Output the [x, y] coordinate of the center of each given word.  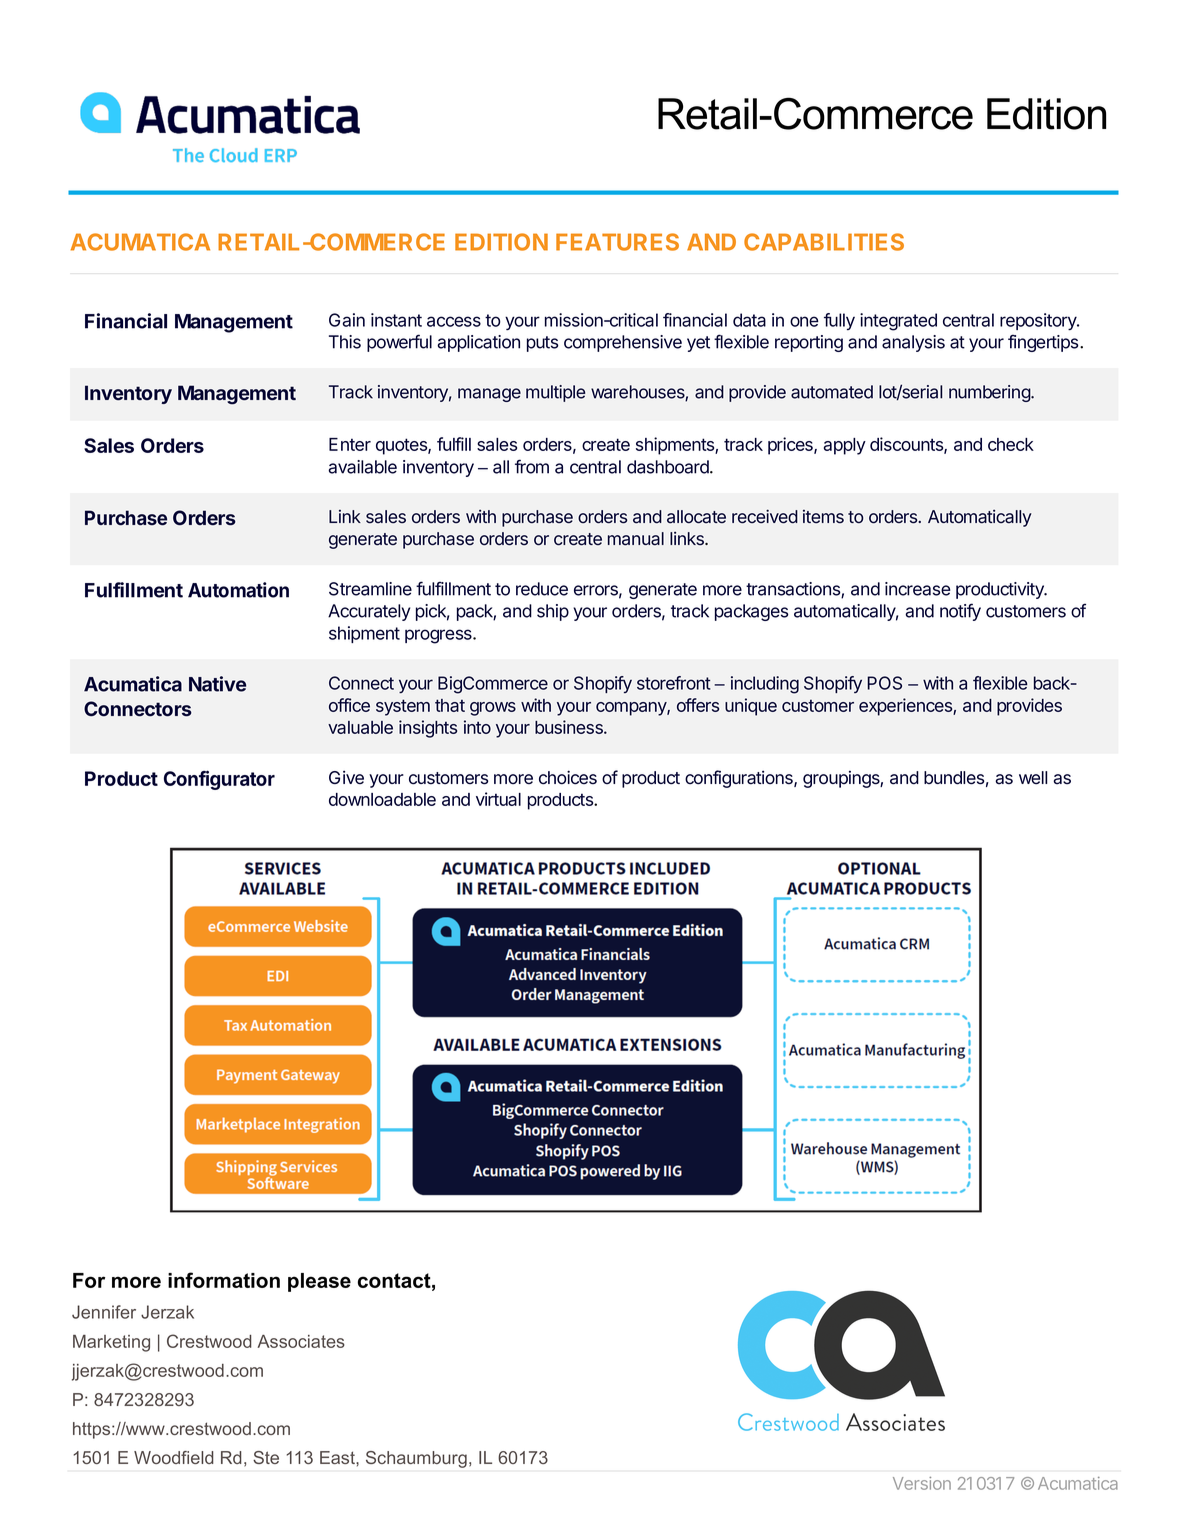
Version [922, 1483]
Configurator [219, 780]
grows [493, 709]
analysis [913, 343]
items [823, 516]
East [338, 1457]
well [1033, 778]
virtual [498, 799]
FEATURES [617, 242]
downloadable [382, 799]
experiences [906, 707]
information [224, 1280]
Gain [347, 320]
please [319, 1282]
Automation [238, 590]
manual [636, 539]
